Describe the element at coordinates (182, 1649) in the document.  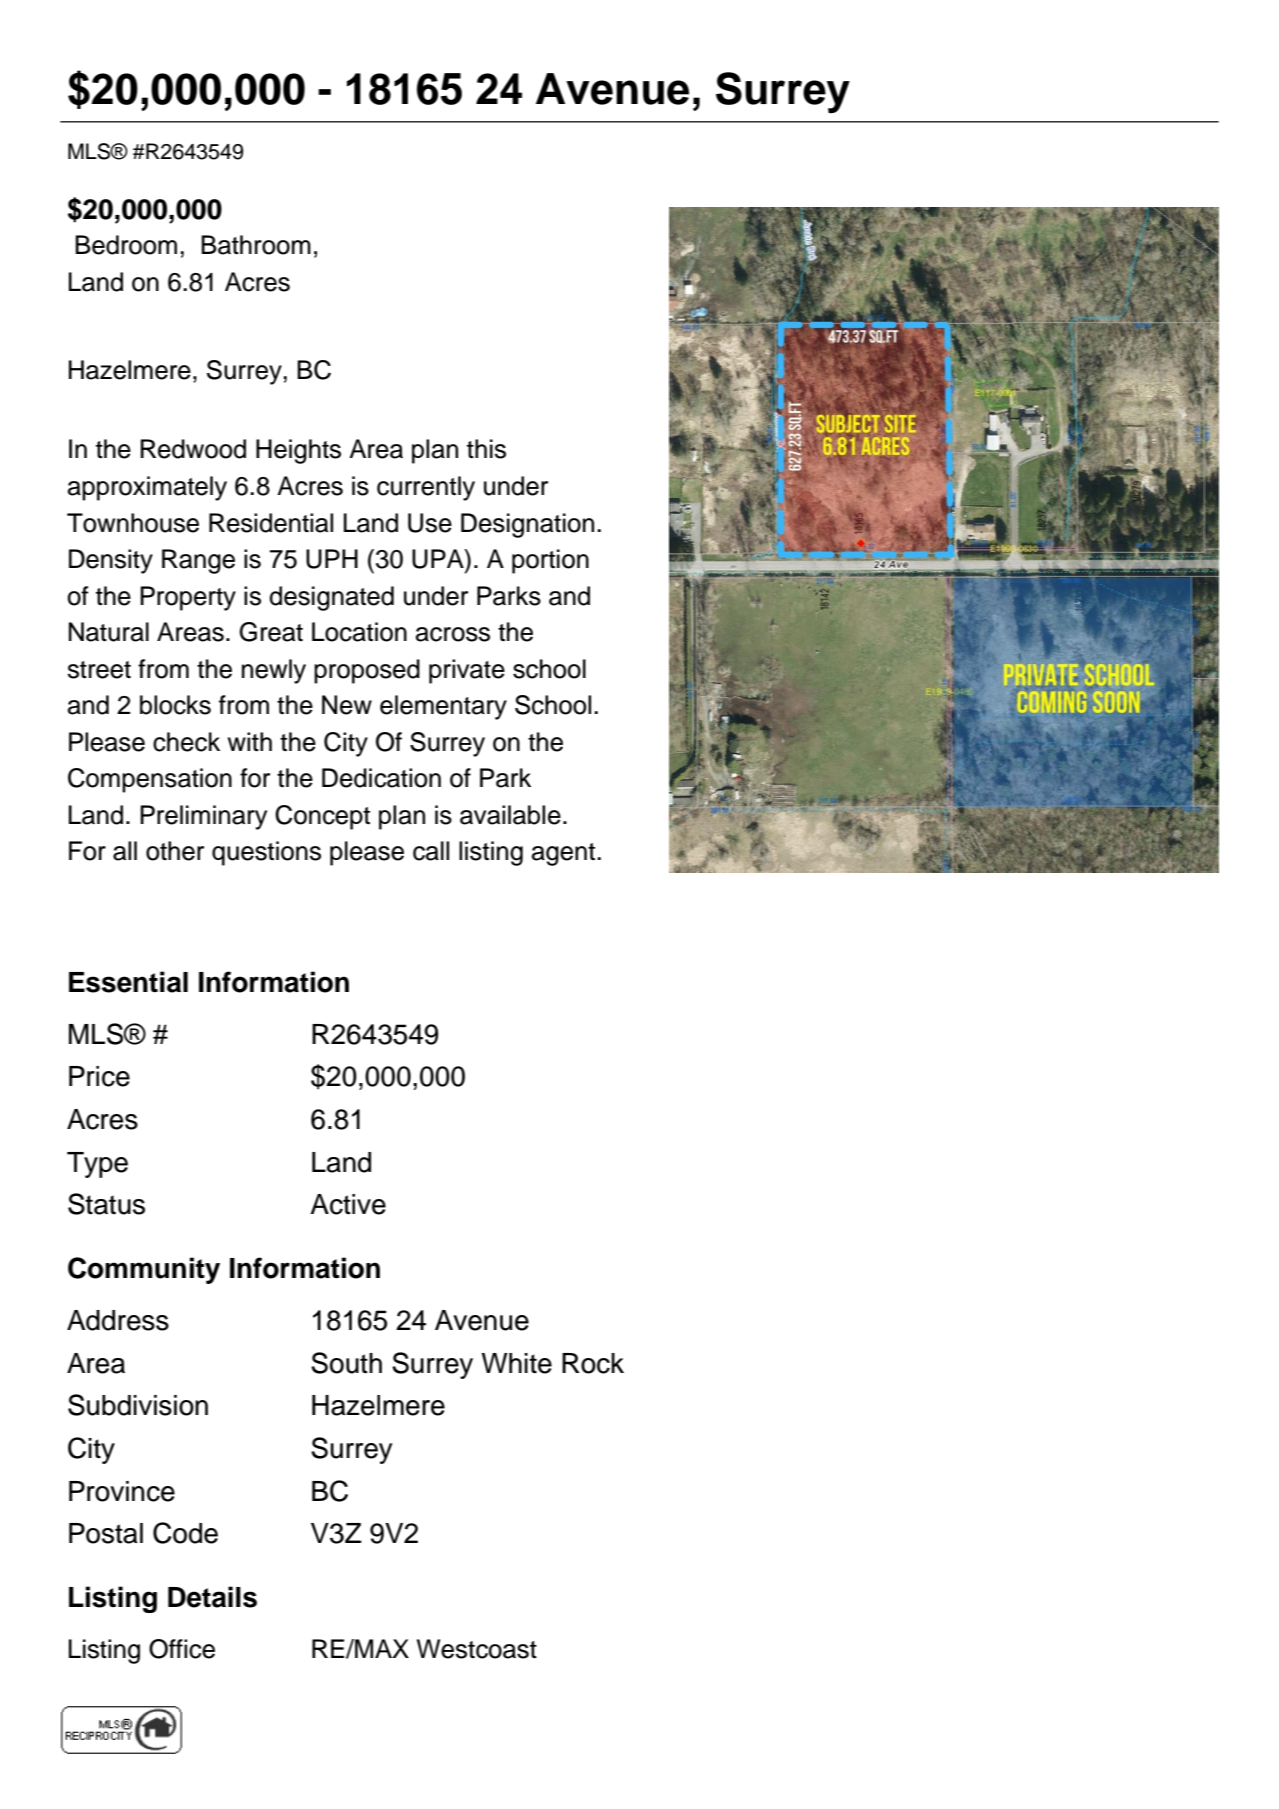
I see `Office` at that location.
